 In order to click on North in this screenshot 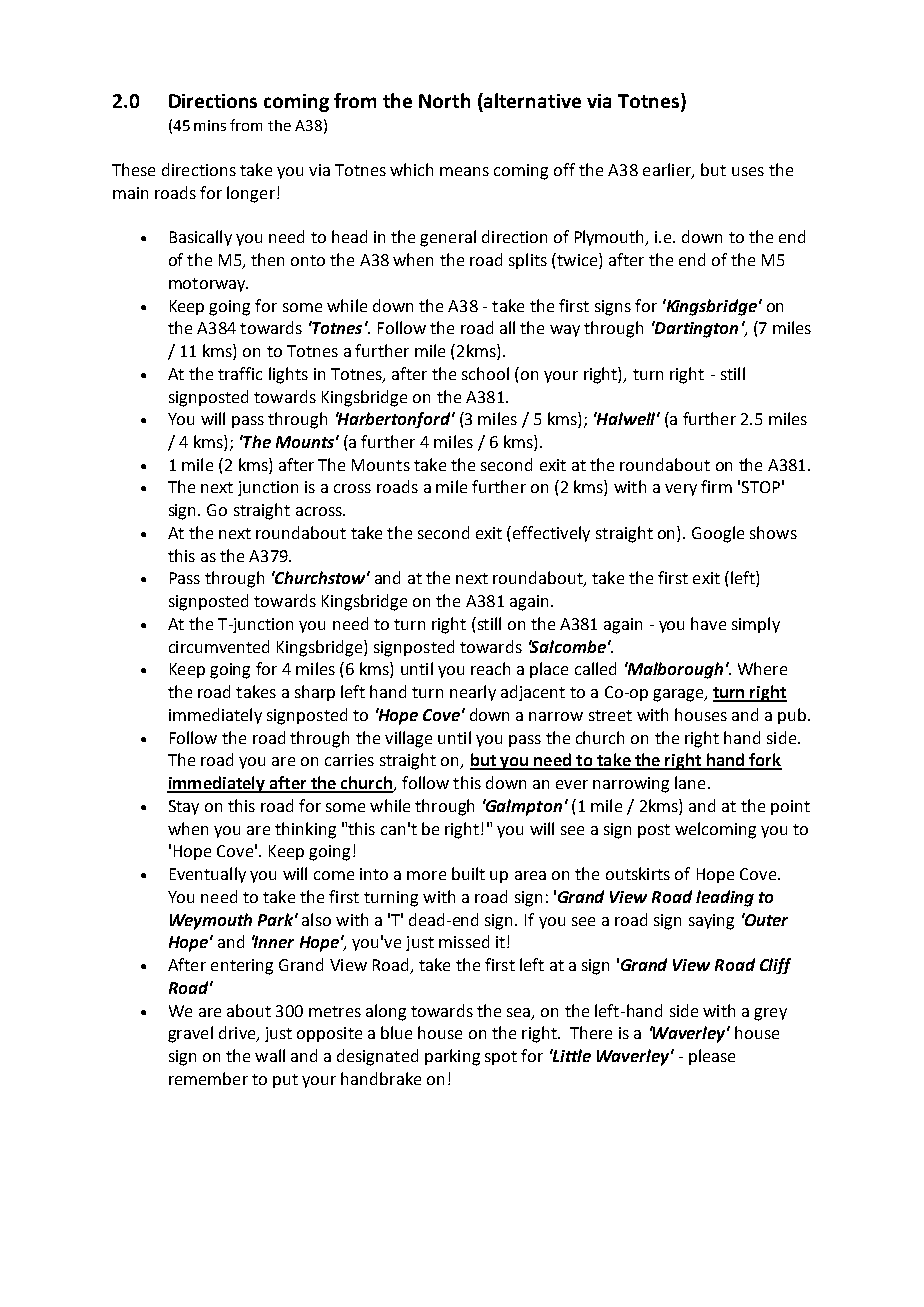, I will do `click(444, 100)`.
